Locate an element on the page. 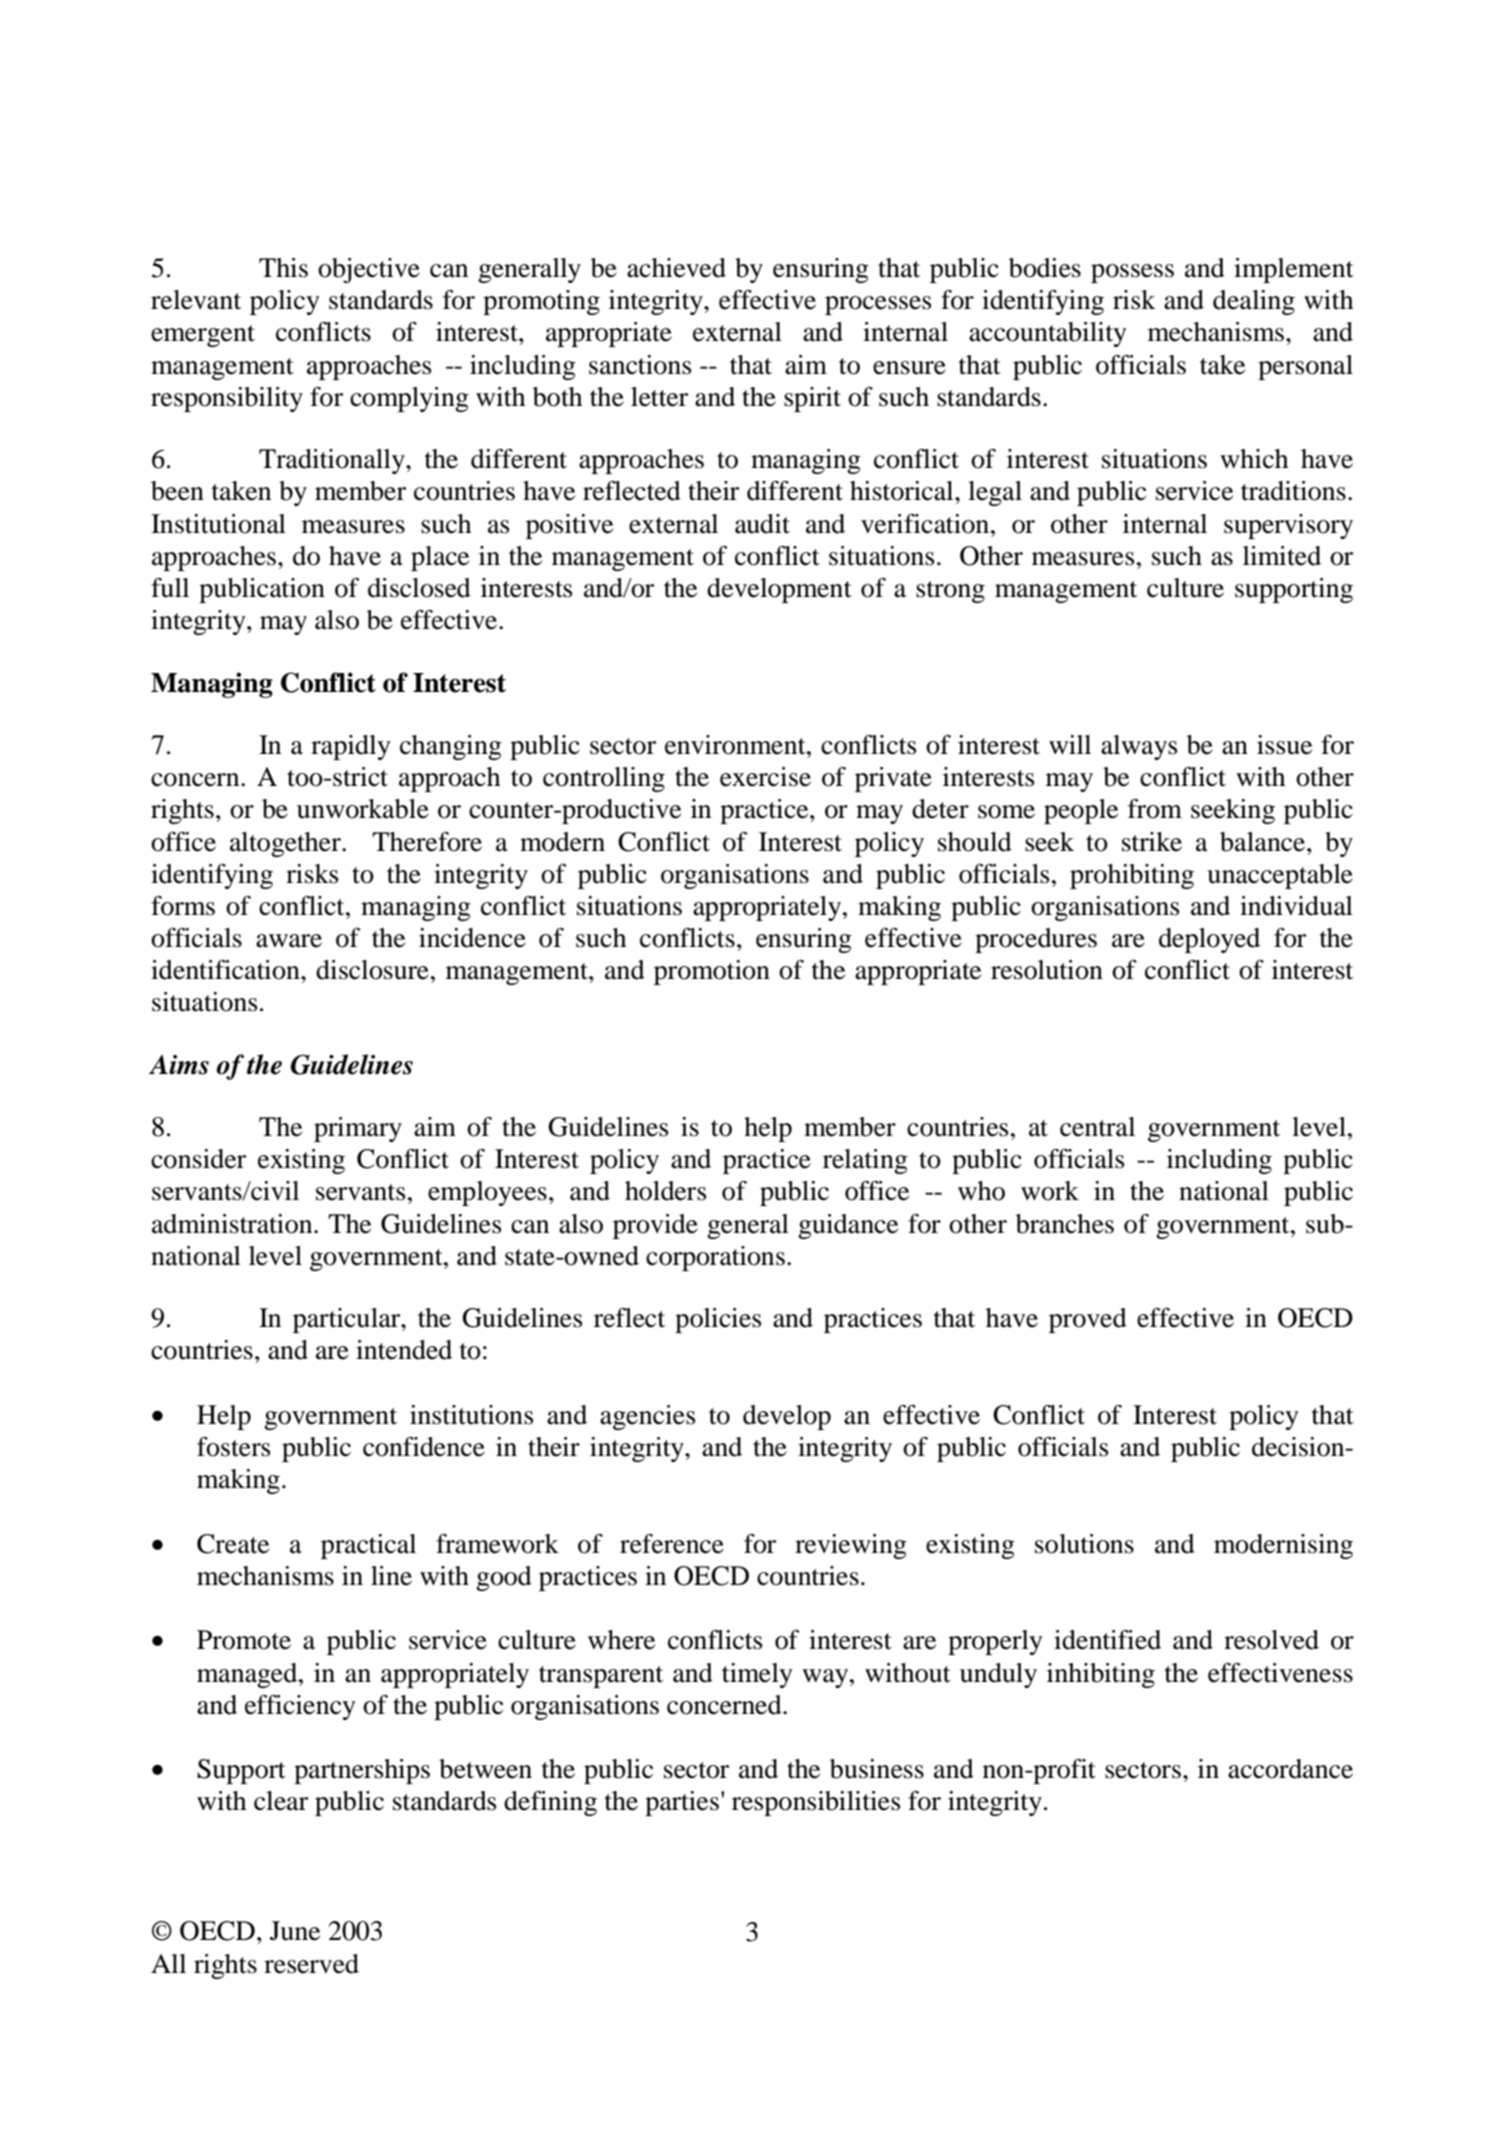 This image has width=1511, height=2138. This is located at coordinates (283, 268).
